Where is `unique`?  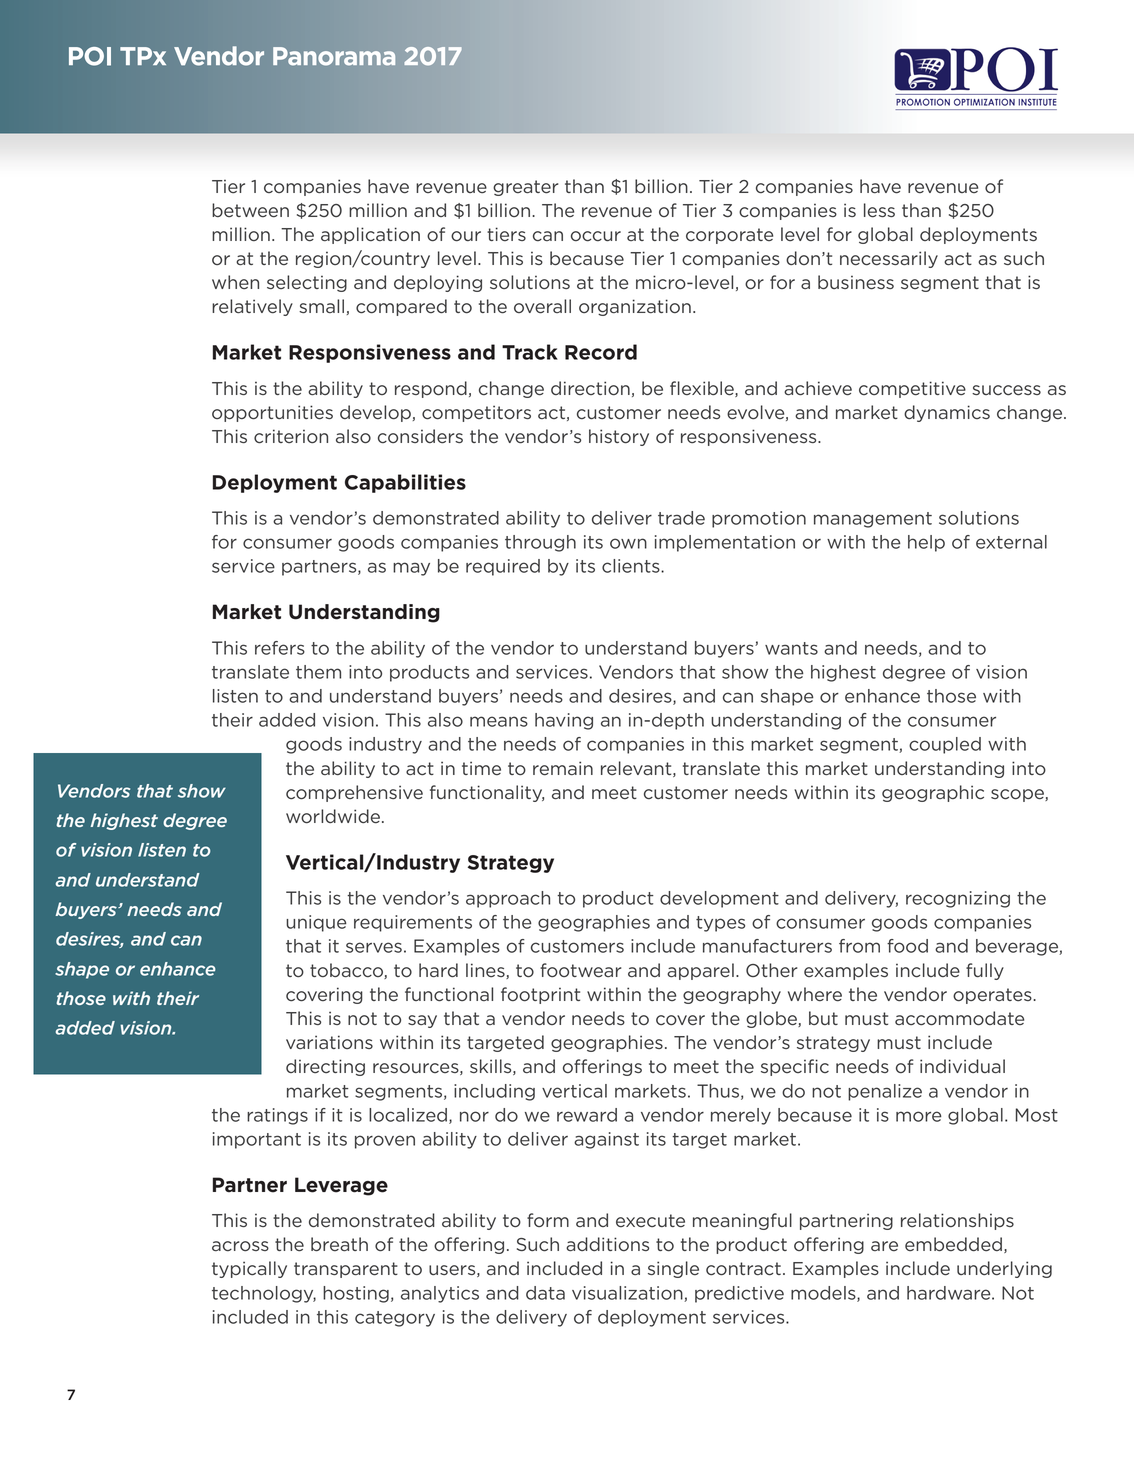 unique is located at coordinates (316, 923).
